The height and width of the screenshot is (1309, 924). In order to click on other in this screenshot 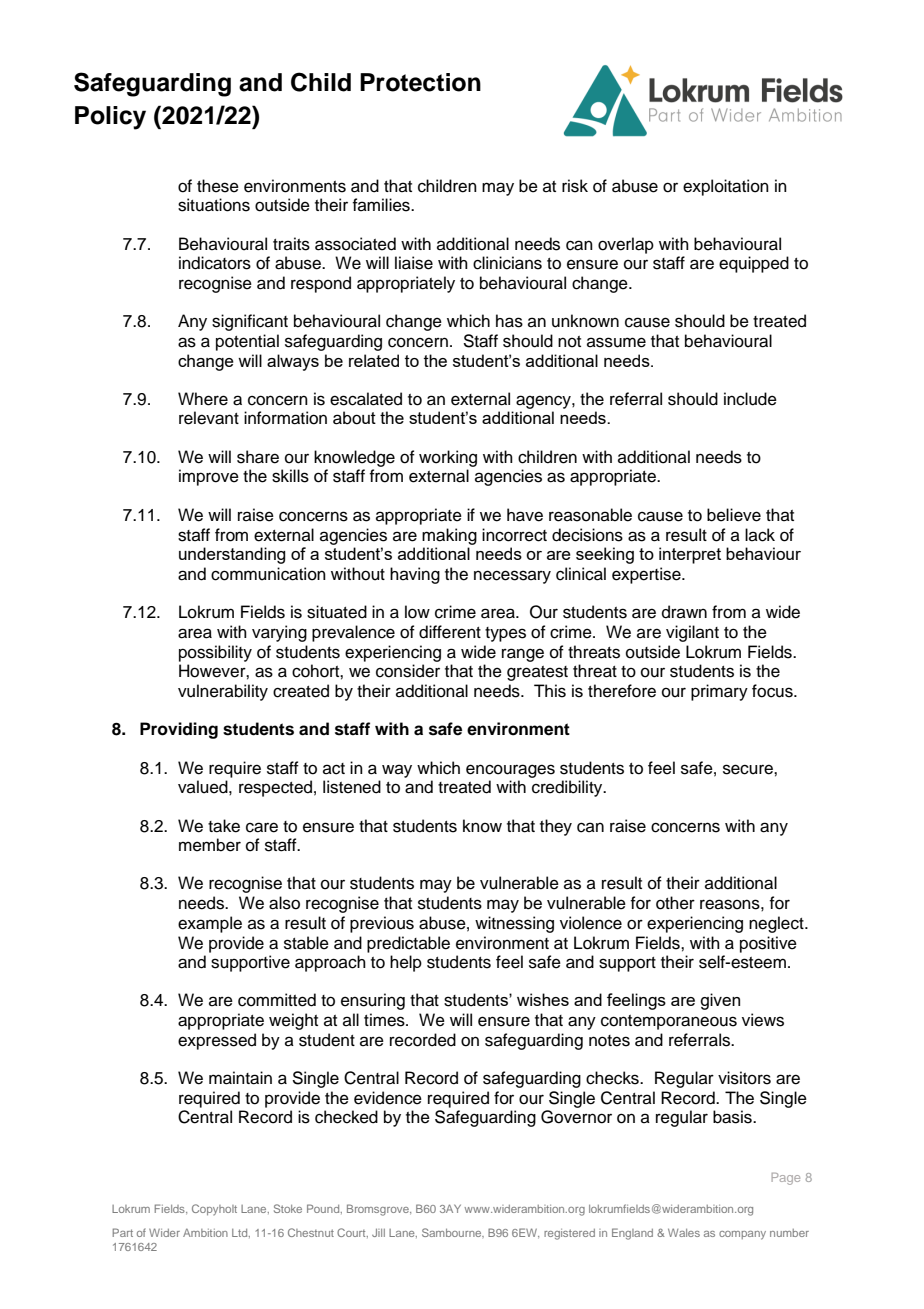, I will do `click(675, 903)`.
